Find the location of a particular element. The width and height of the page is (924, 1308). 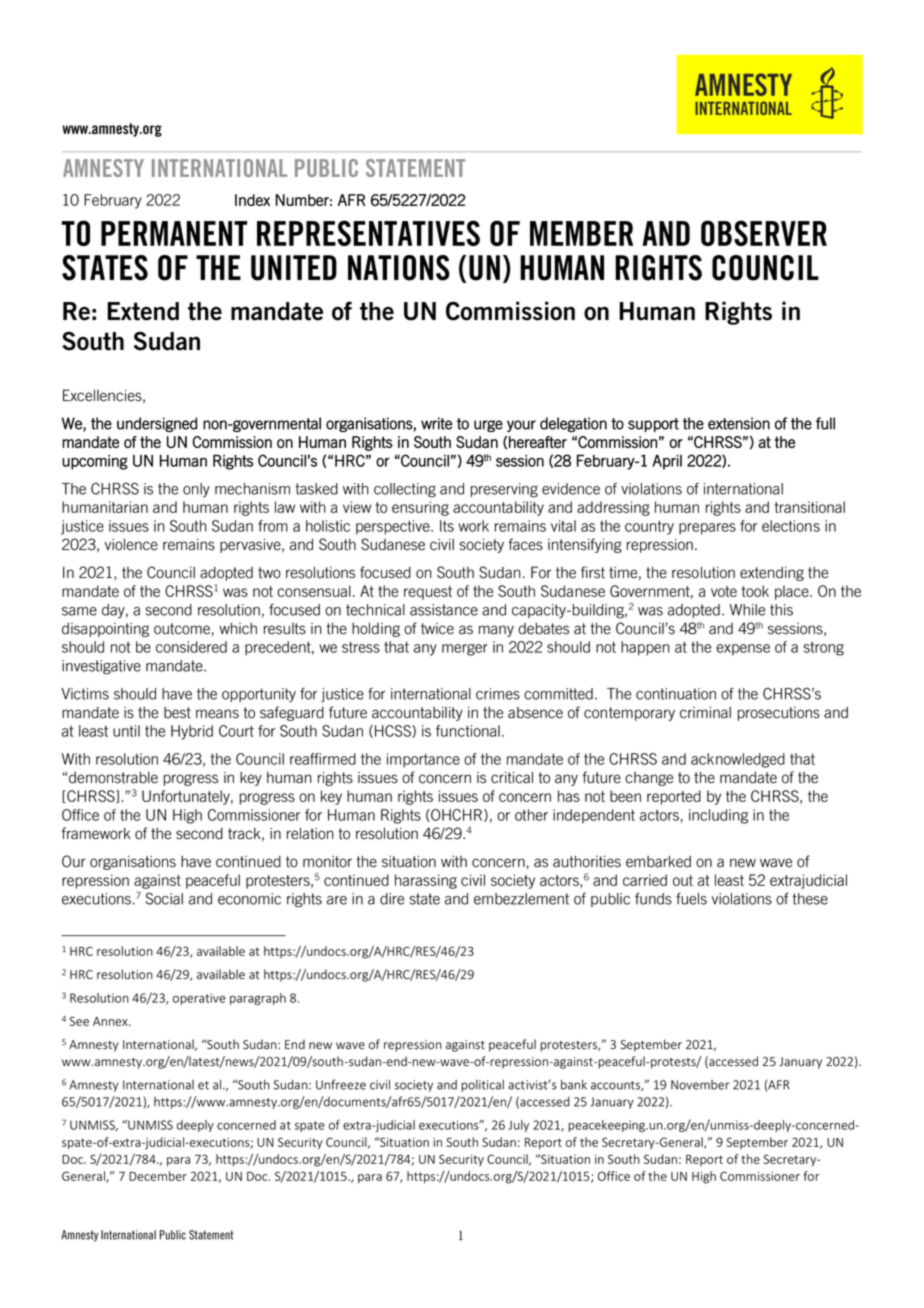

July is located at coordinates (518, 1126).
